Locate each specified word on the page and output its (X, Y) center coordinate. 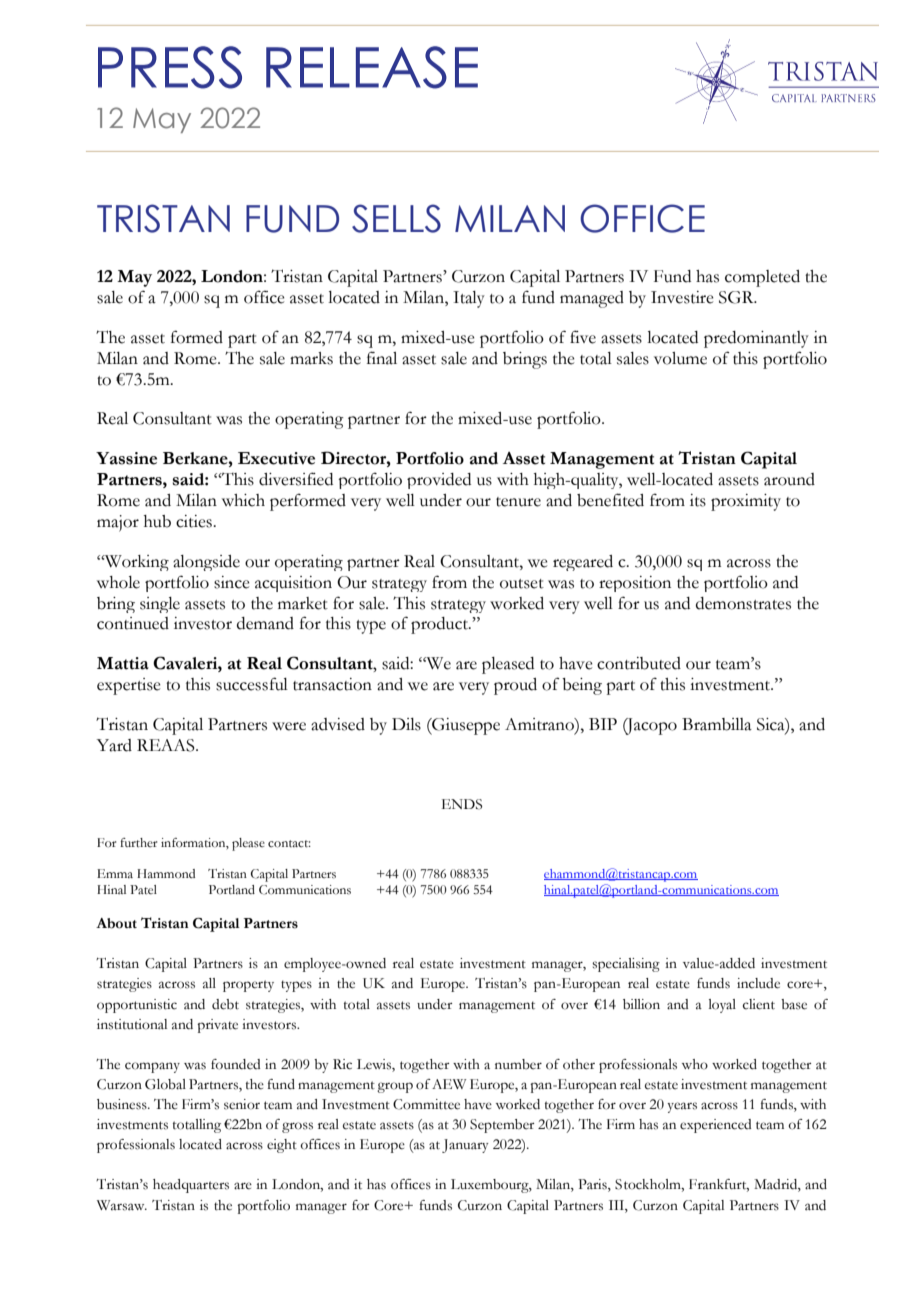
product (441, 625)
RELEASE (372, 67)
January (465, 1146)
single (160, 605)
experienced (716, 1126)
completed (762, 278)
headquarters (191, 1186)
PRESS (170, 67)
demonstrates (743, 603)
